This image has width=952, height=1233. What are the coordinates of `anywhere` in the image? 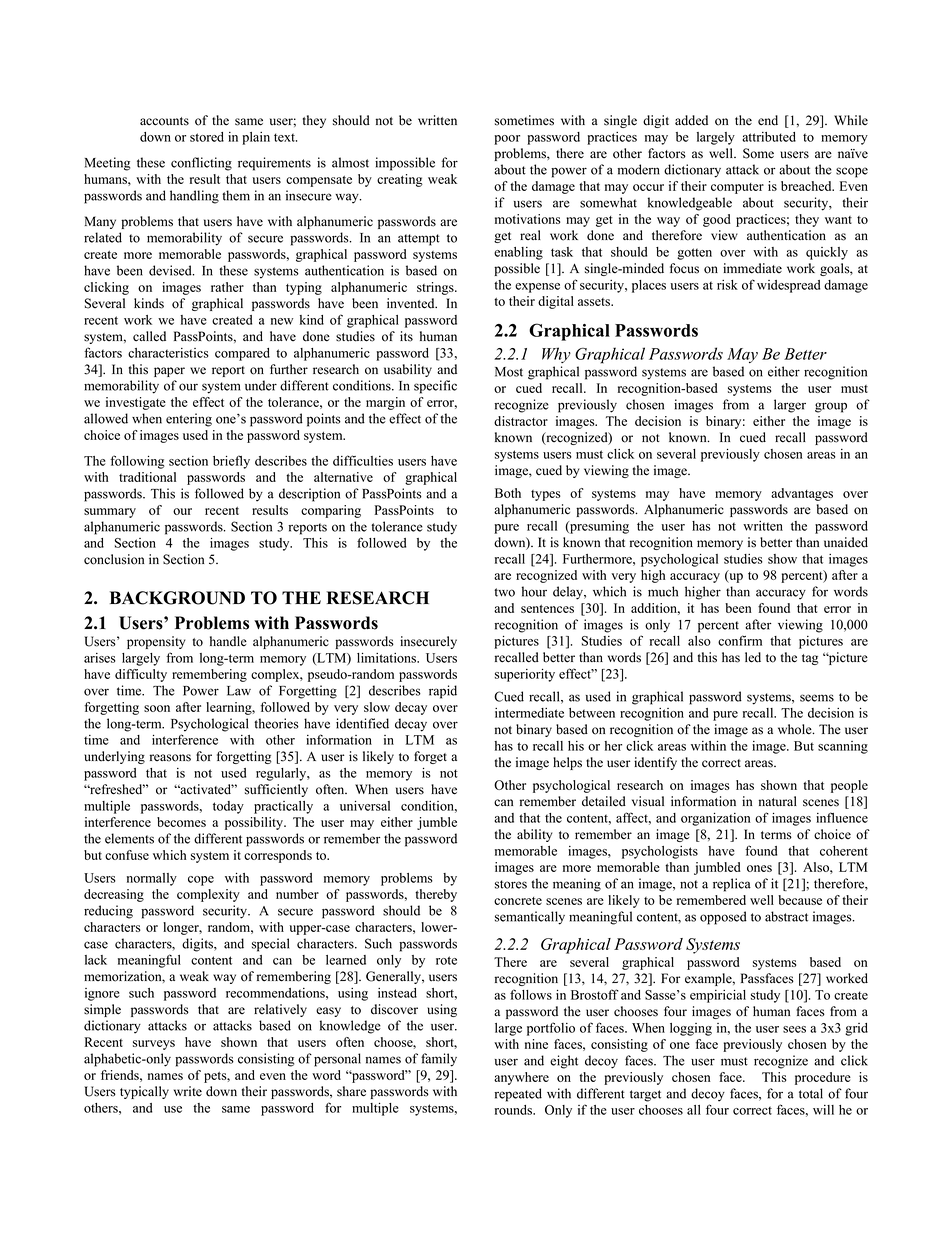 It's located at (521, 1078).
